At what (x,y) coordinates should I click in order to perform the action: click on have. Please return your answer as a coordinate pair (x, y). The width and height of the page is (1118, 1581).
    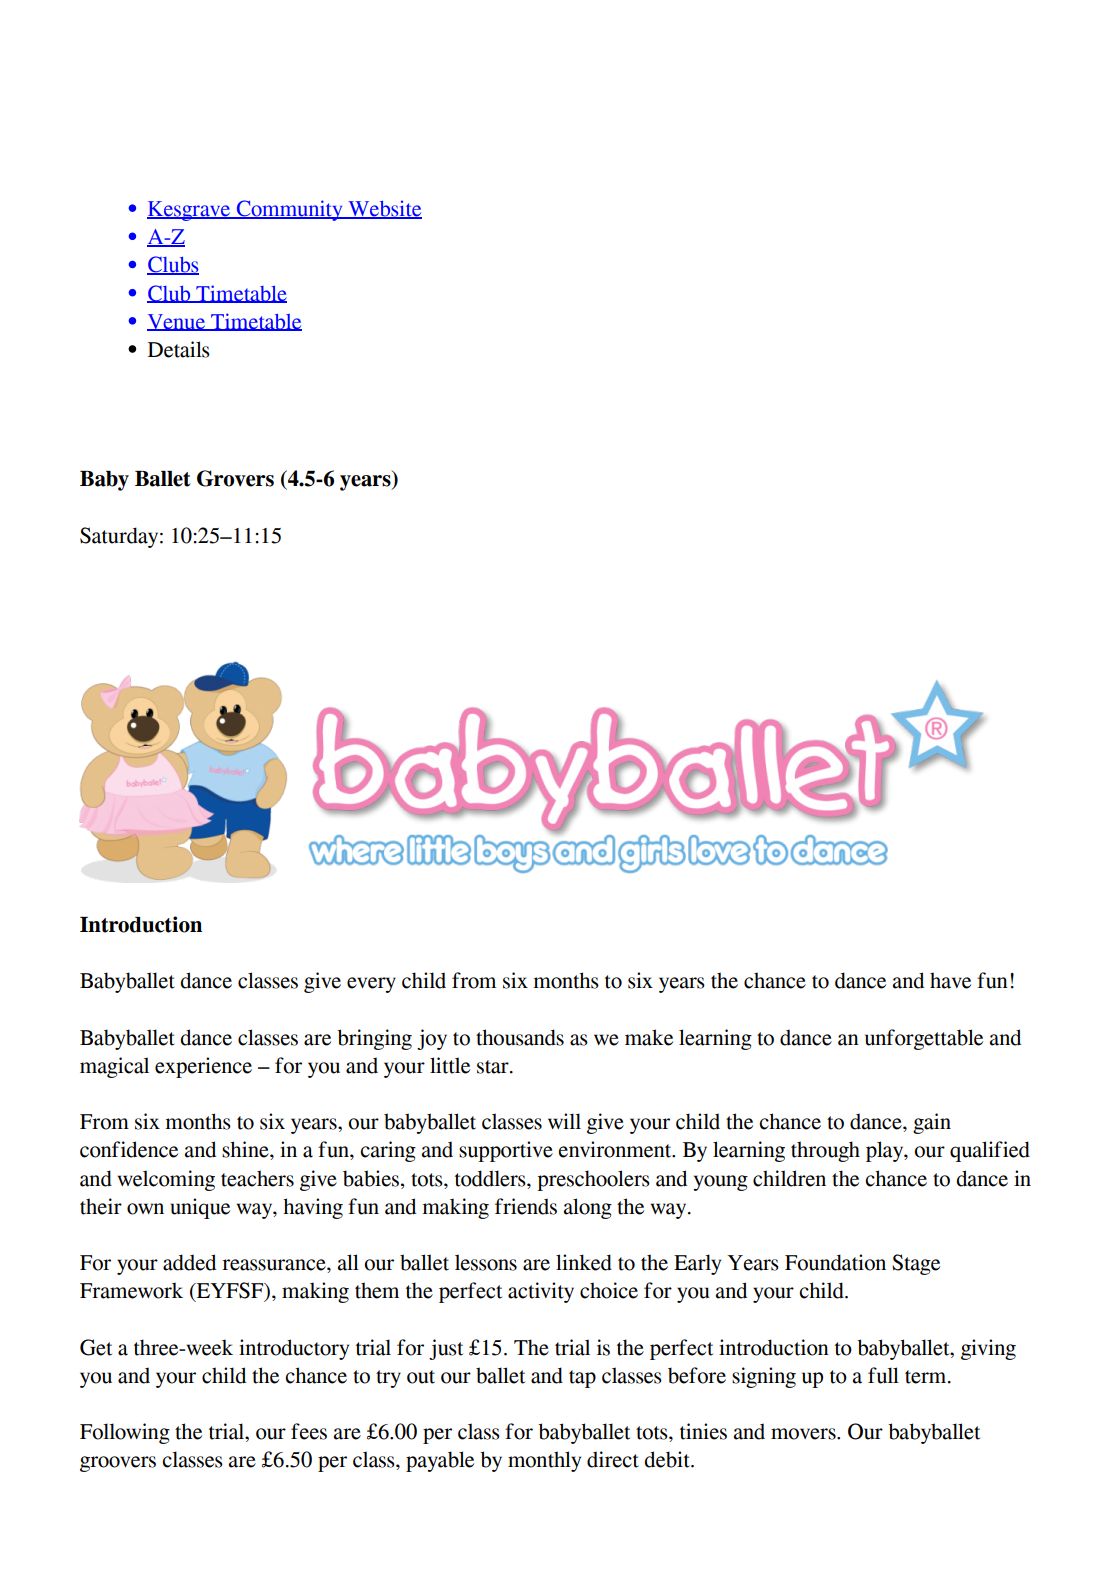
    Looking at the image, I should click on (950, 980).
